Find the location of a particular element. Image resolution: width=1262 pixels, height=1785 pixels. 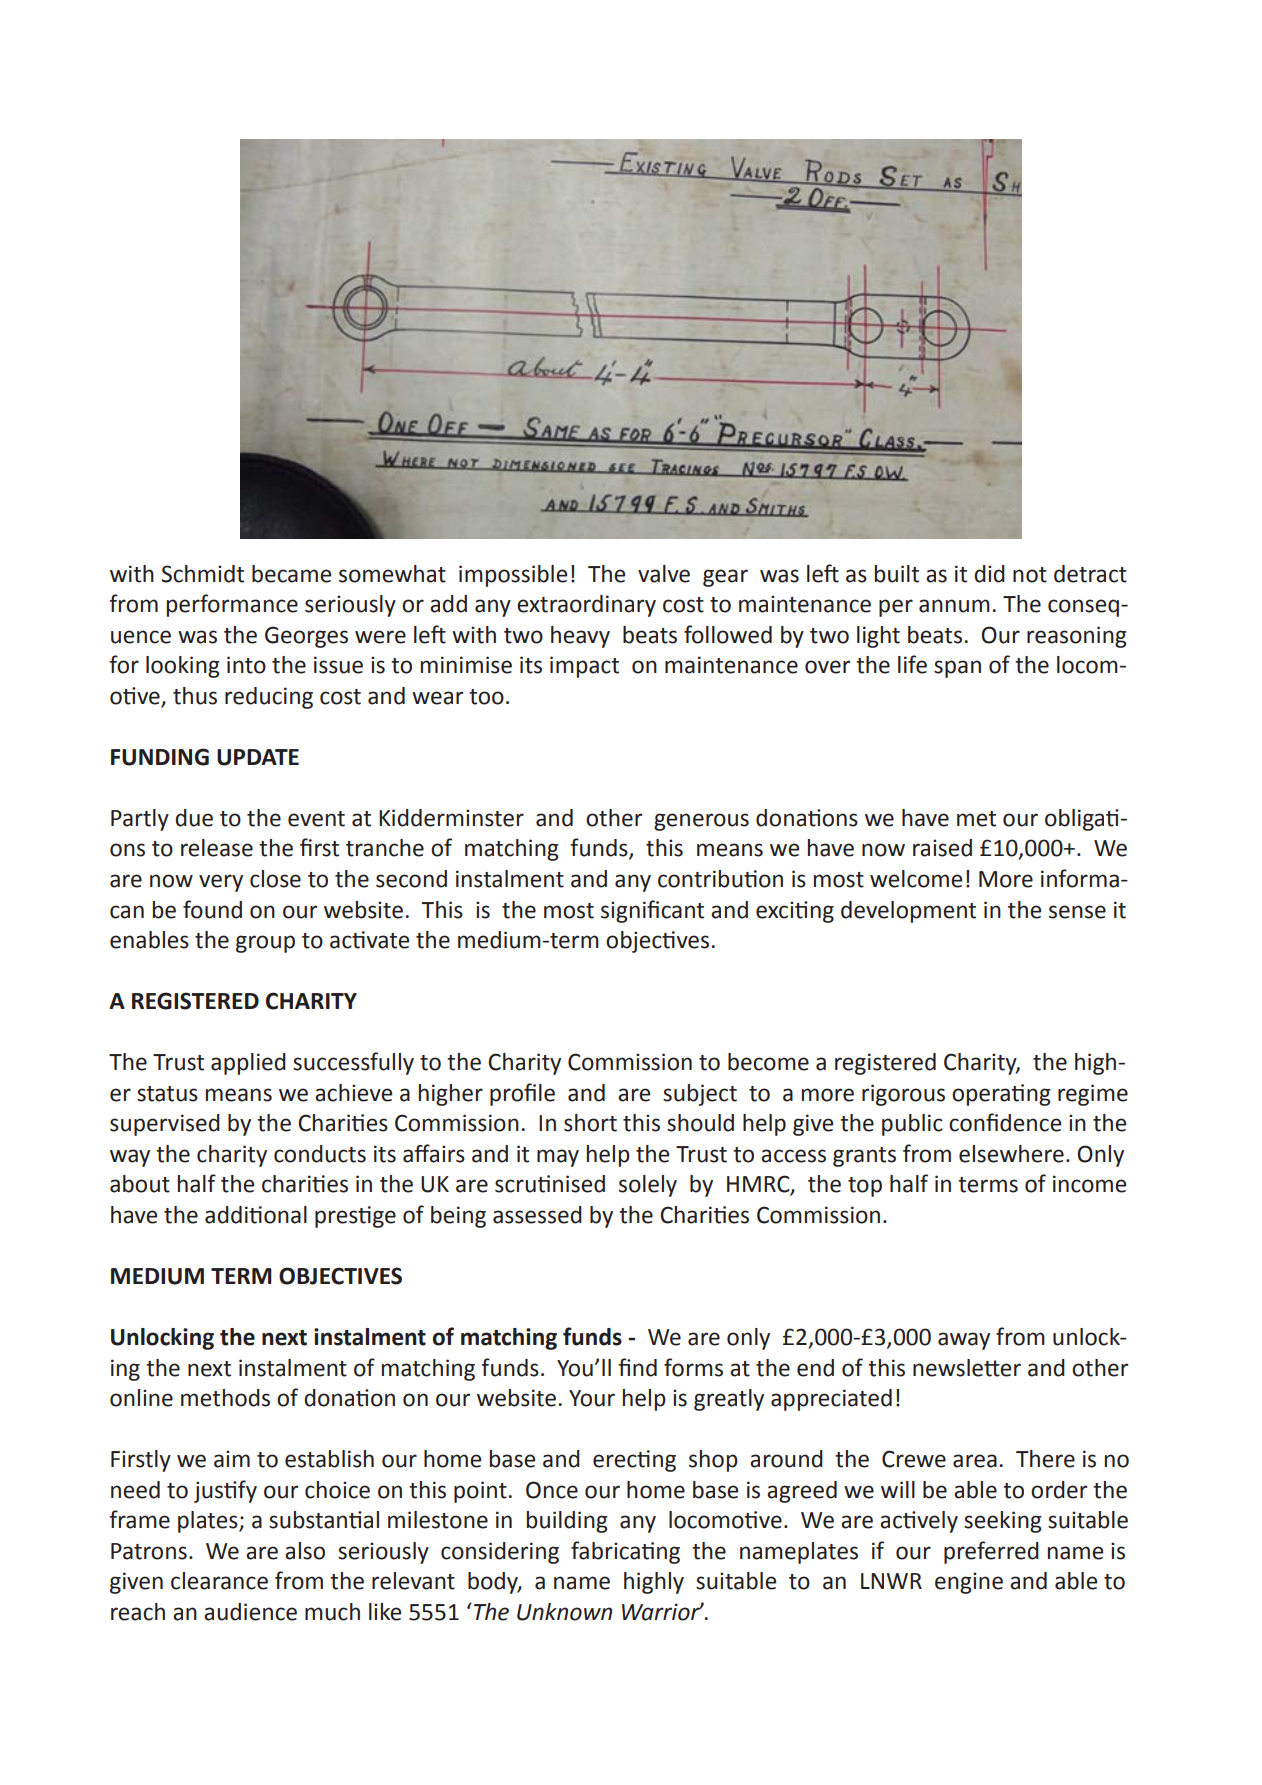

assessed is located at coordinates (537, 1215).
